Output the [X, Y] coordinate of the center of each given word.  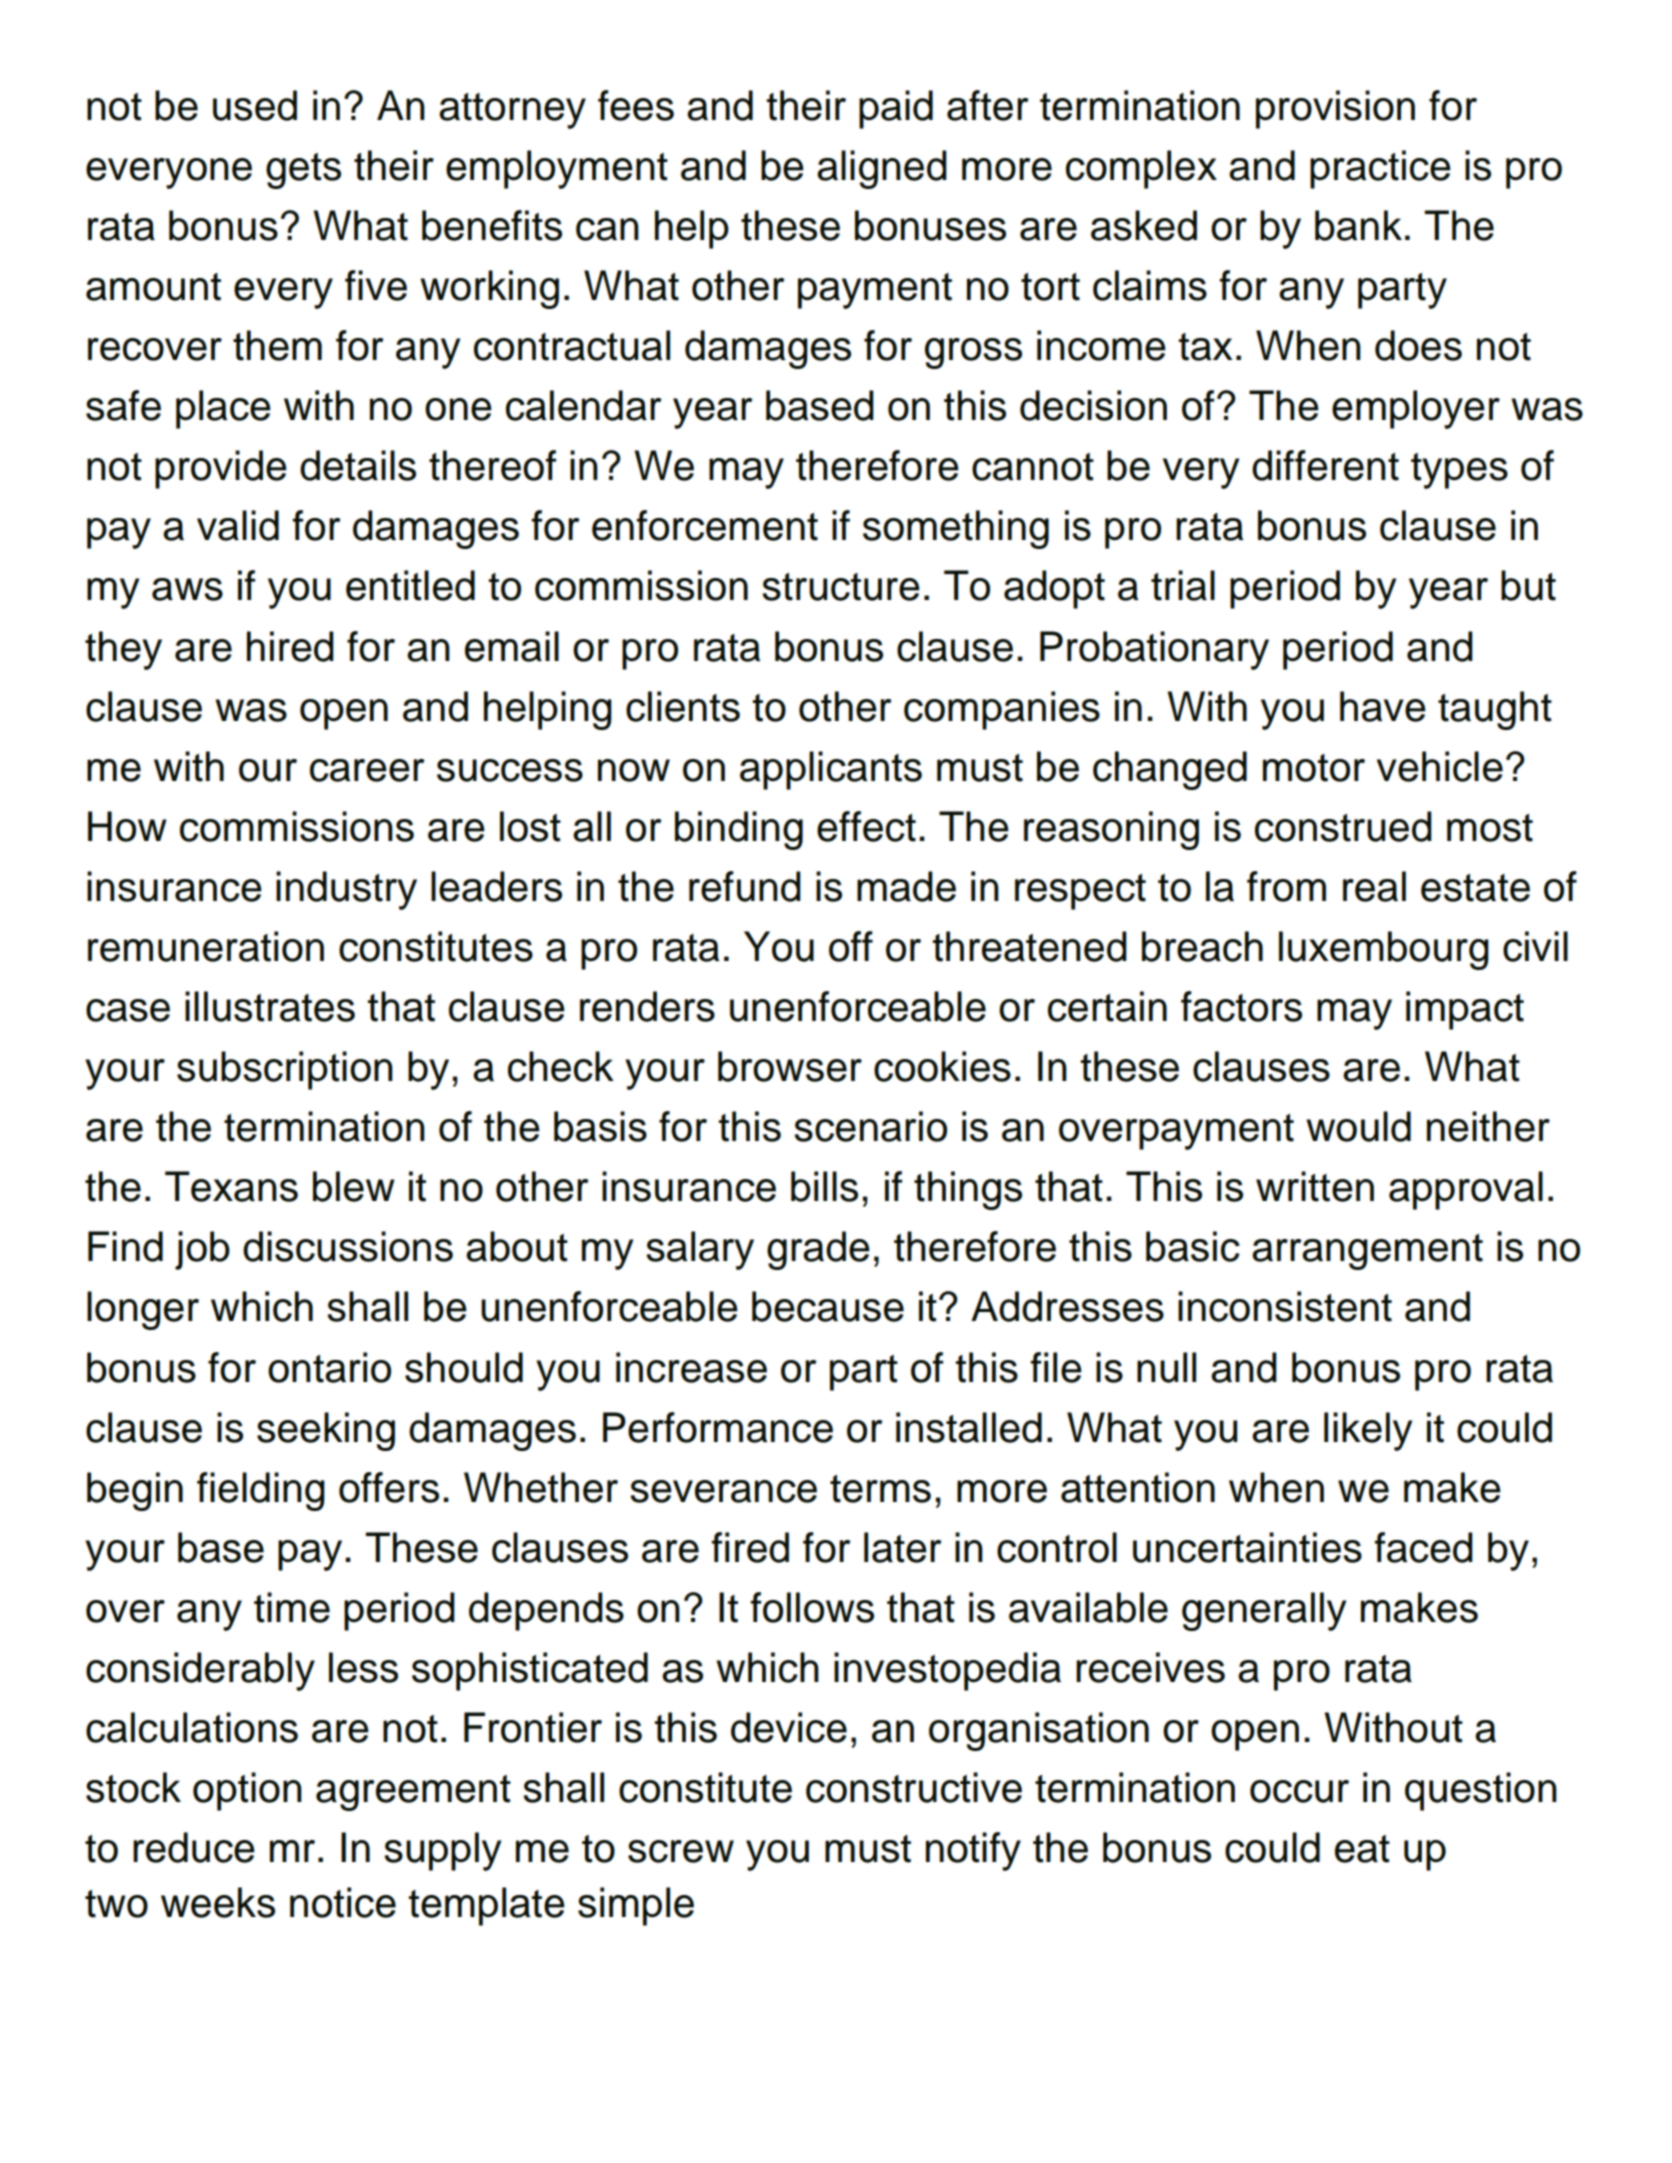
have [1383, 706]
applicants [831, 770]
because [828, 1306]
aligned [882, 169]
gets [303, 171]
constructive [914, 1787]
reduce [194, 1847]
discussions [348, 1246]
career [367, 770]
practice [1380, 169]
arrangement [1367, 1252]
